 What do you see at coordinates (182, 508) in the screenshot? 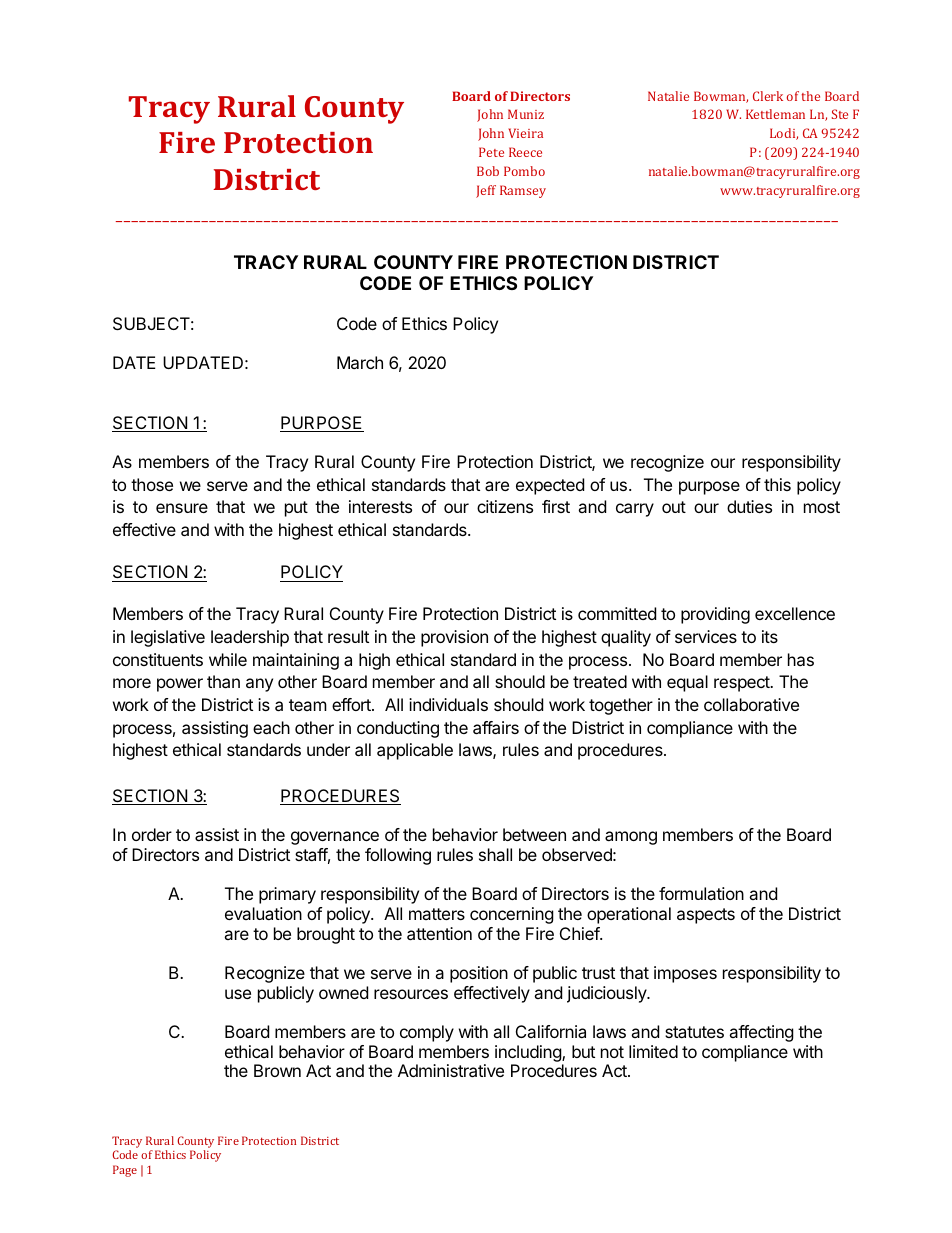
I see `ensure` at bounding box center [182, 508].
